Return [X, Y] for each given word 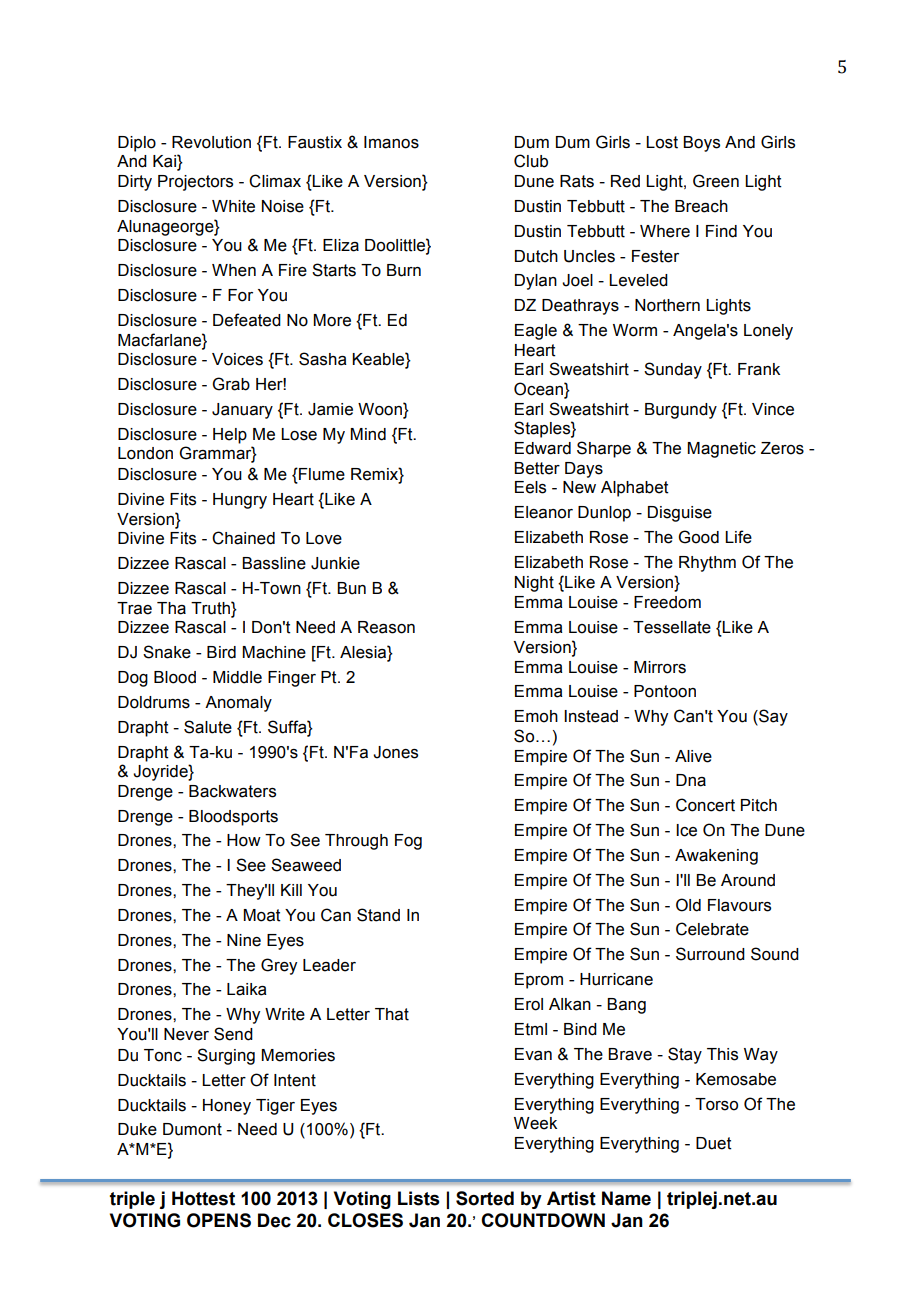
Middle [237, 677]
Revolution [211, 142]
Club [531, 161]
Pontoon [665, 691]
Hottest [203, 1198]
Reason [386, 627]
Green [716, 181]
